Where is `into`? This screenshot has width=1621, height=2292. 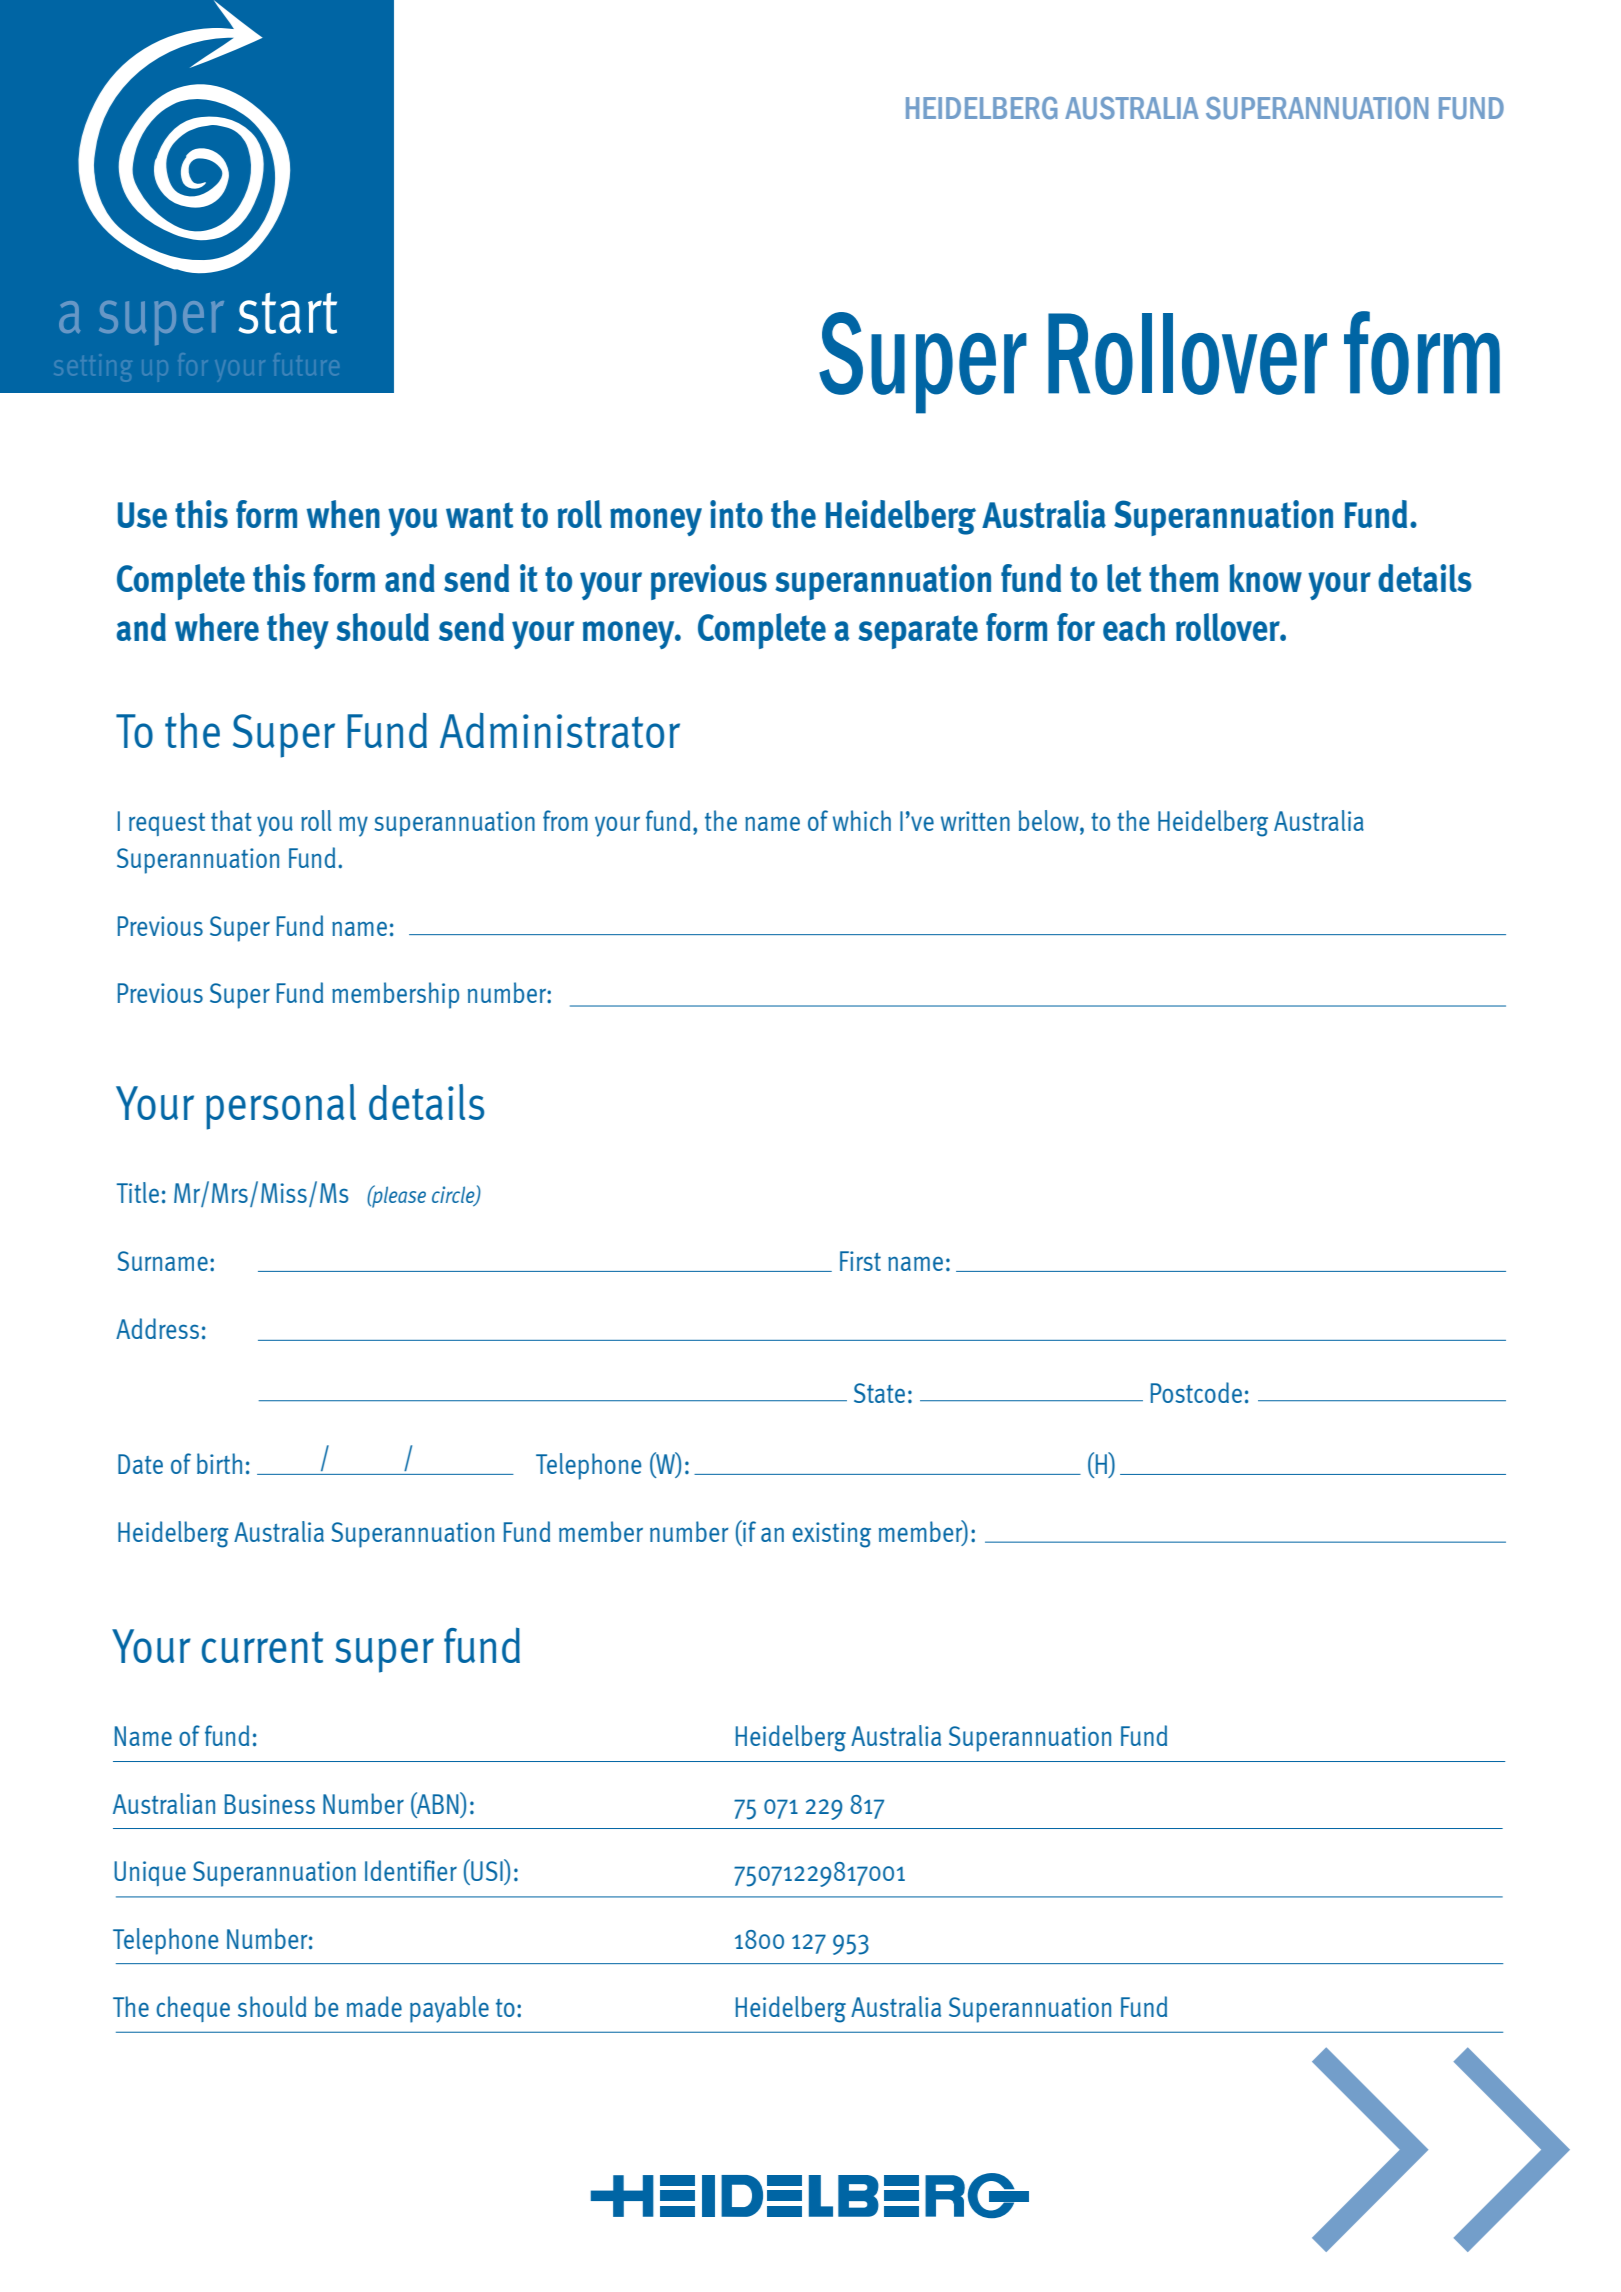 into is located at coordinates (736, 514).
